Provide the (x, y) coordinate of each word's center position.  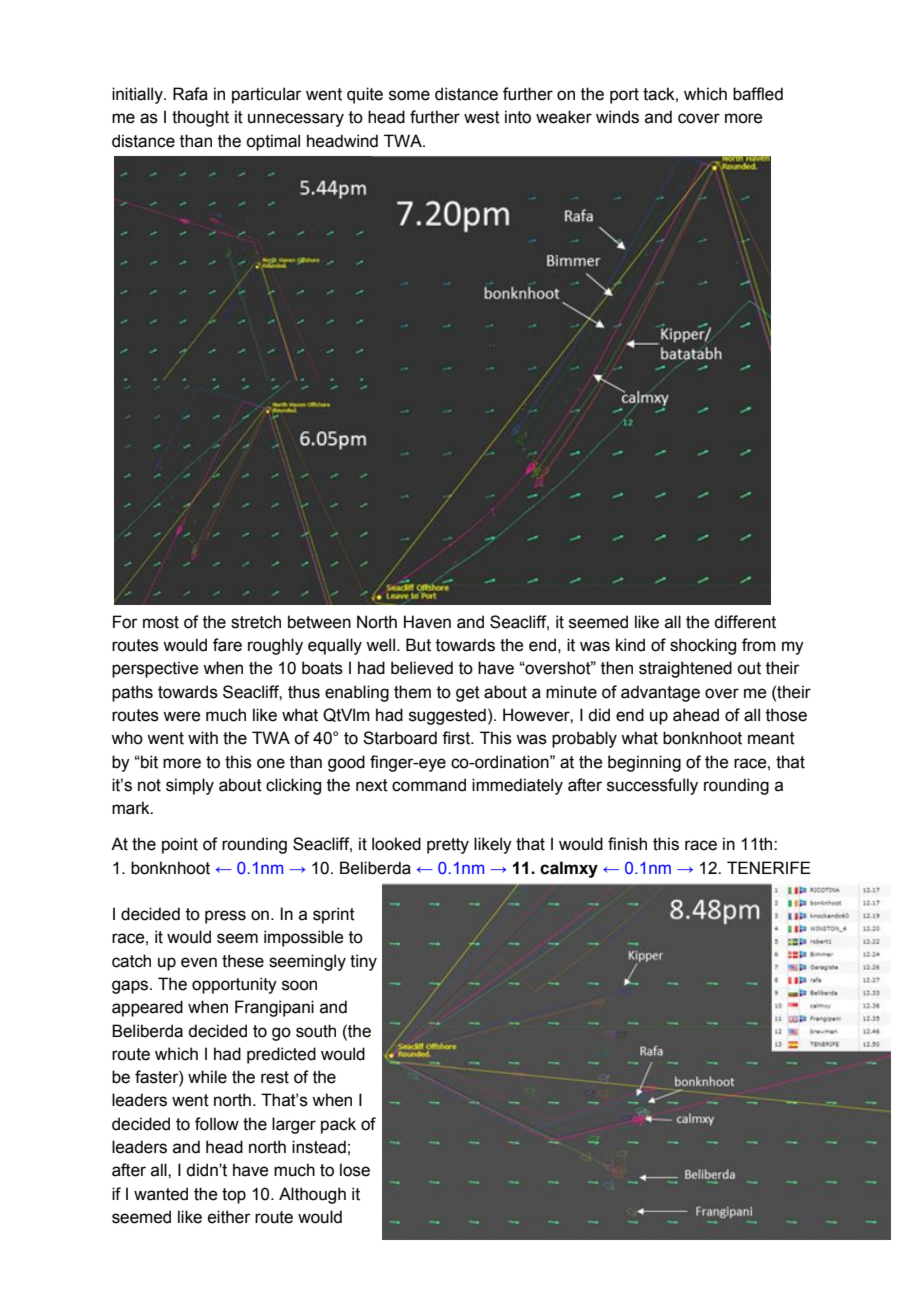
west (482, 117)
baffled (758, 94)
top (234, 1196)
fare (227, 645)
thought (200, 118)
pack (338, 1125)
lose (355, 1170)
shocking (703, 646)
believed (422, 668)
